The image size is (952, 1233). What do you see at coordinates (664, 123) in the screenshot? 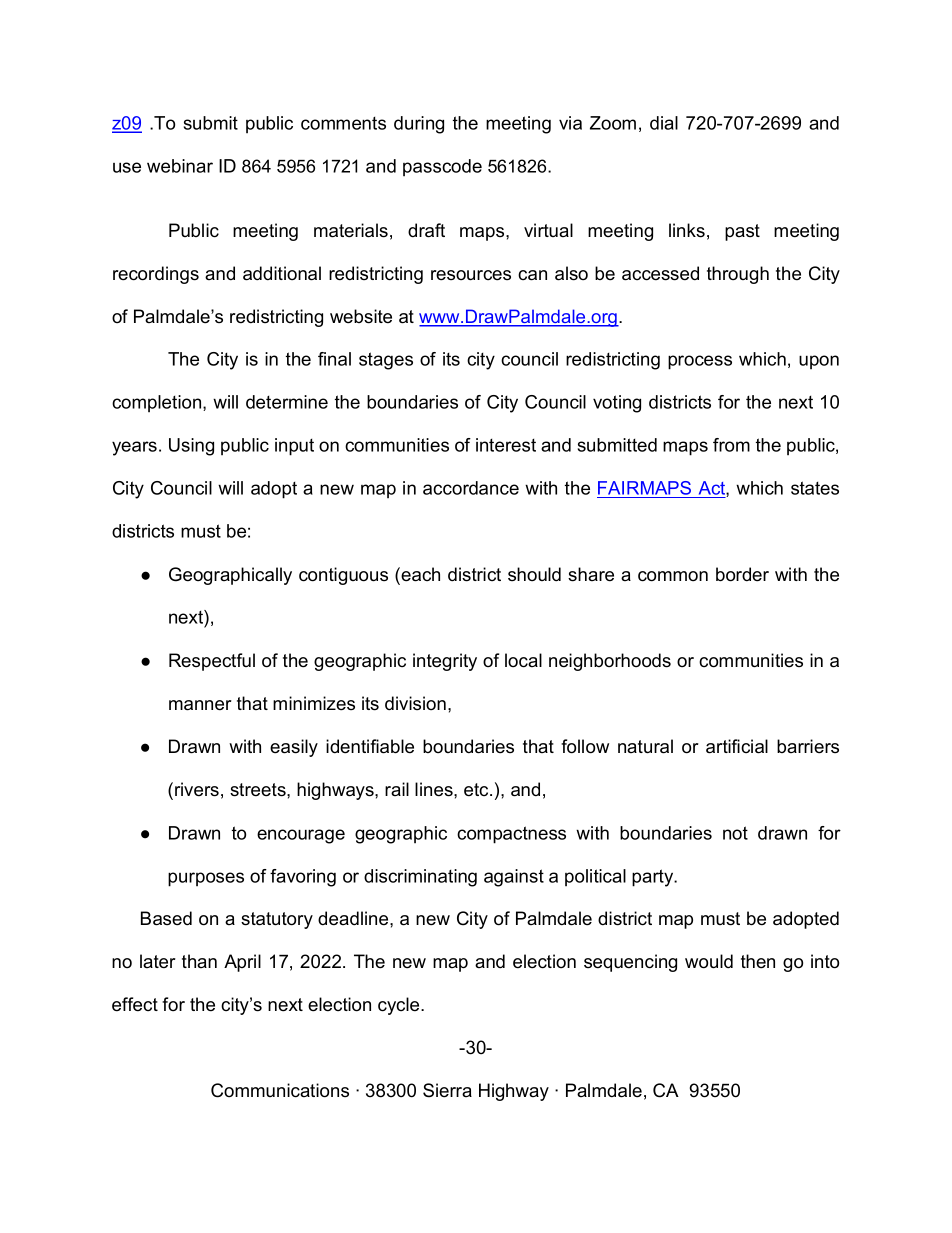
I see `dial` at bounding box center [664, 123].
